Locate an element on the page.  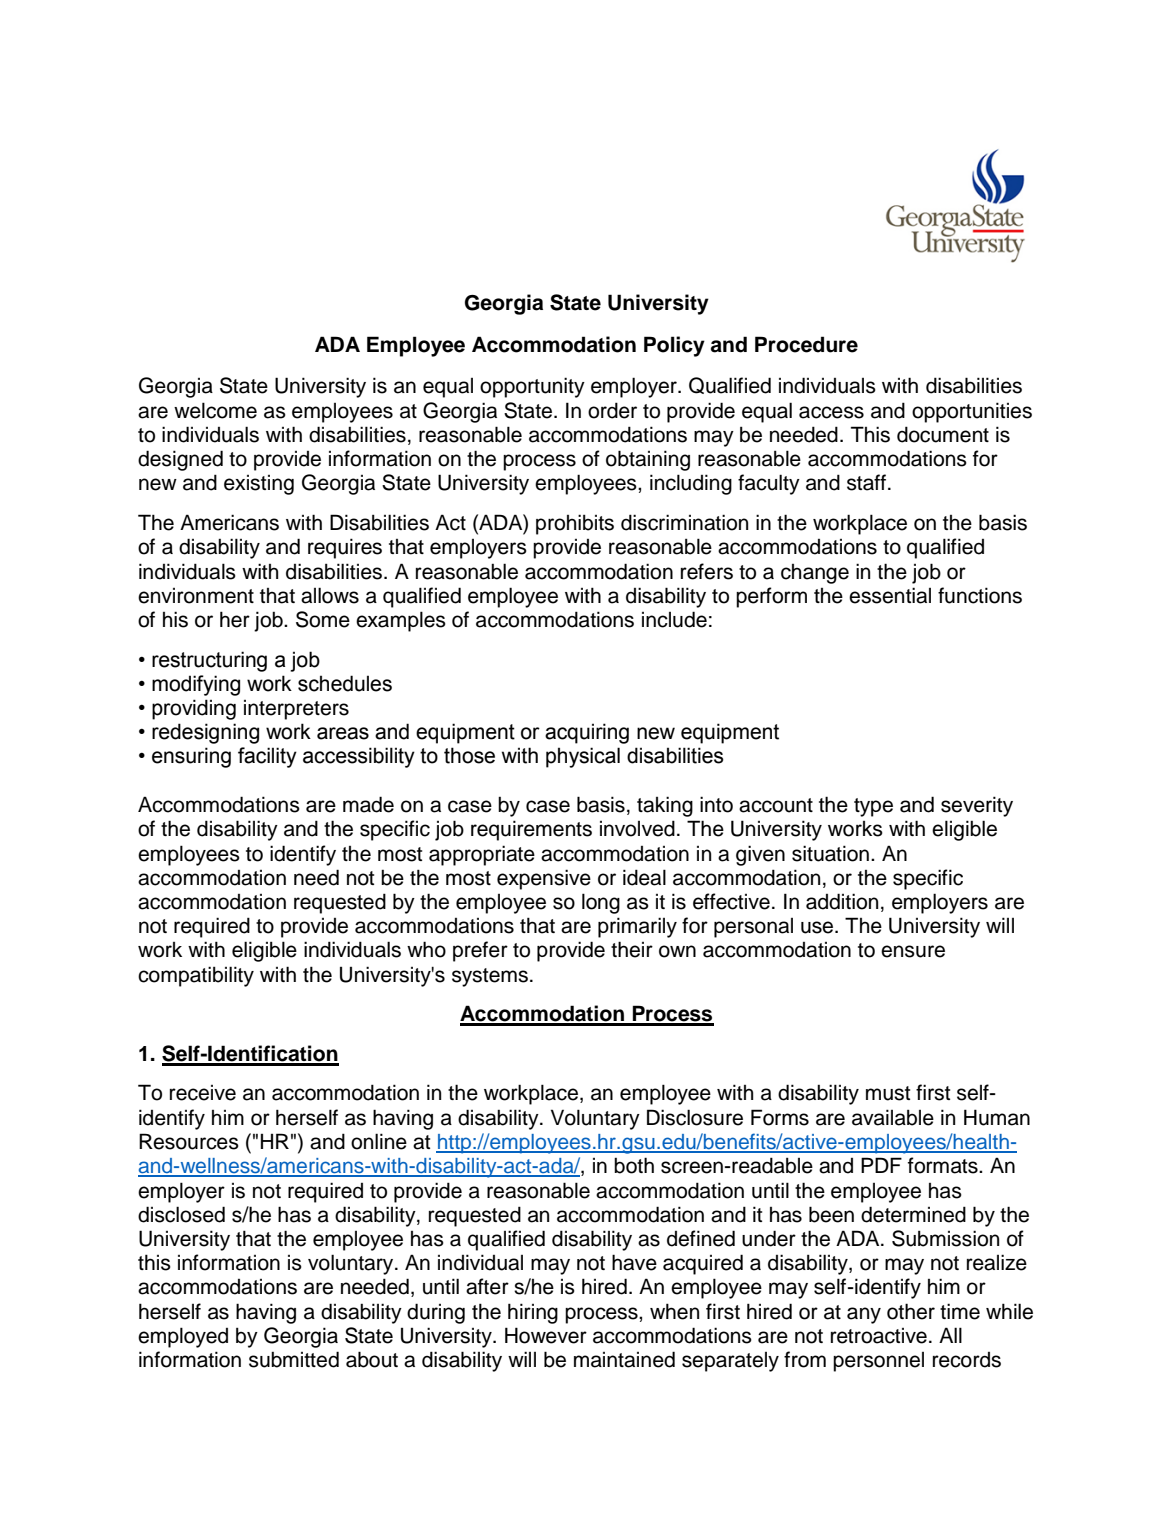
welcome is located at coordinates (215, 410).
